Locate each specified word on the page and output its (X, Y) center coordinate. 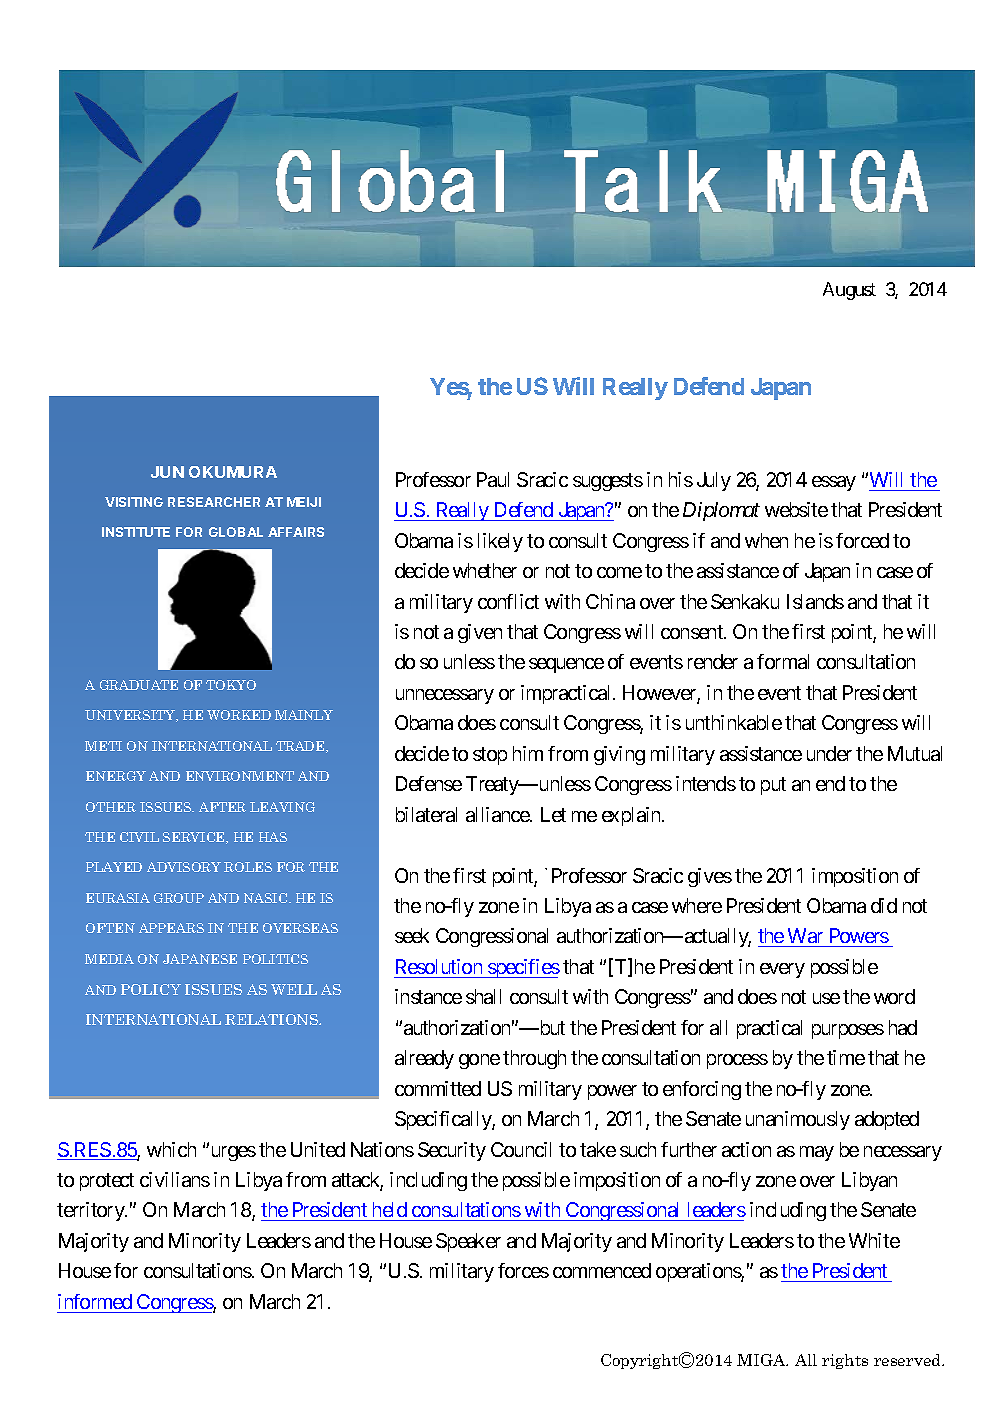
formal (783, 661)
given (480, 633)
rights (845, 1361)
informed (95, 1301)
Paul (493, 479)
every (782, 970)
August (849, 291)
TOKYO (231, 685)
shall (483, 996)
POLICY (151, 989)
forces (523, 1270)
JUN (167, 472)
